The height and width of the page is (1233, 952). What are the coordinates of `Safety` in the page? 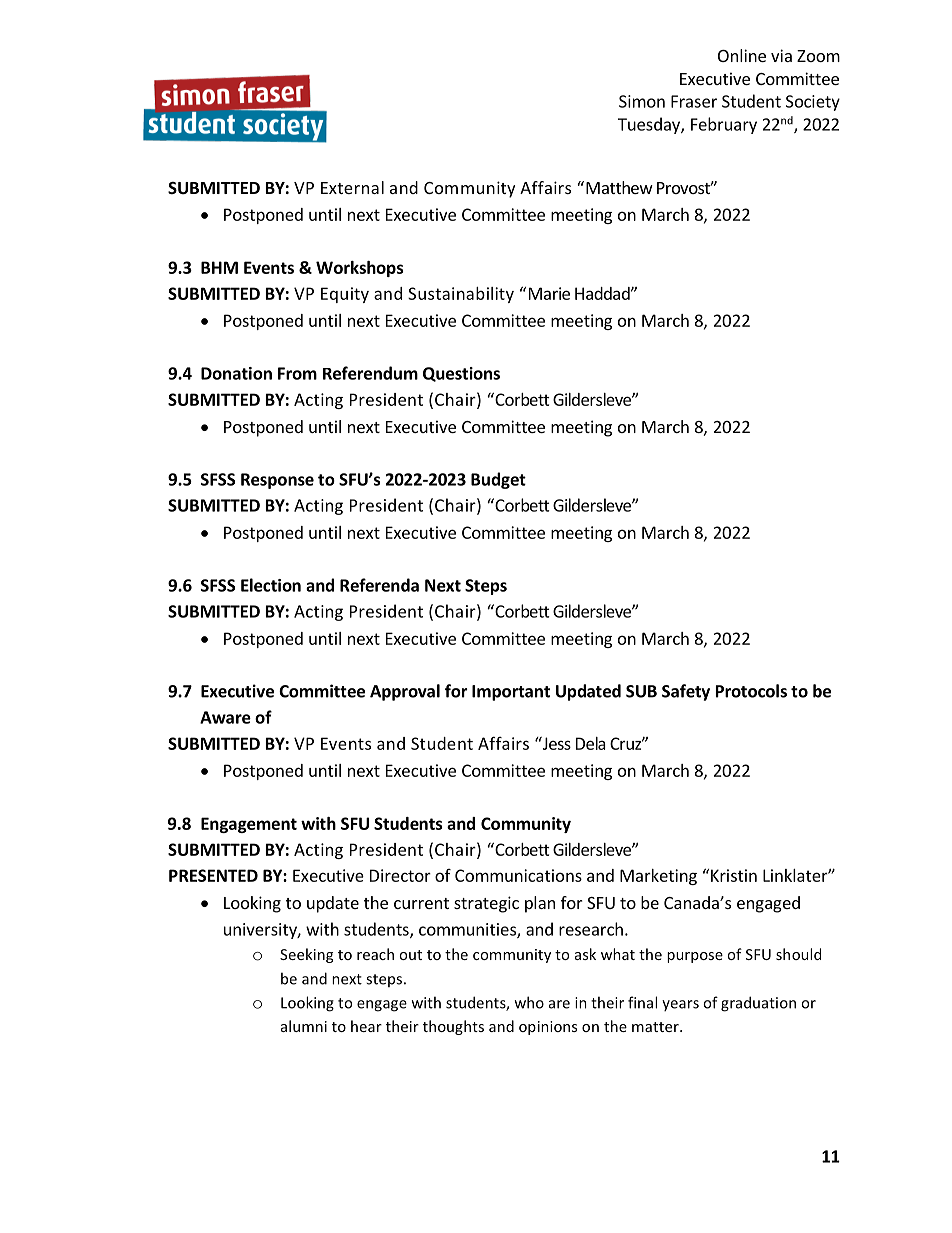 It's located at (686, 692).
